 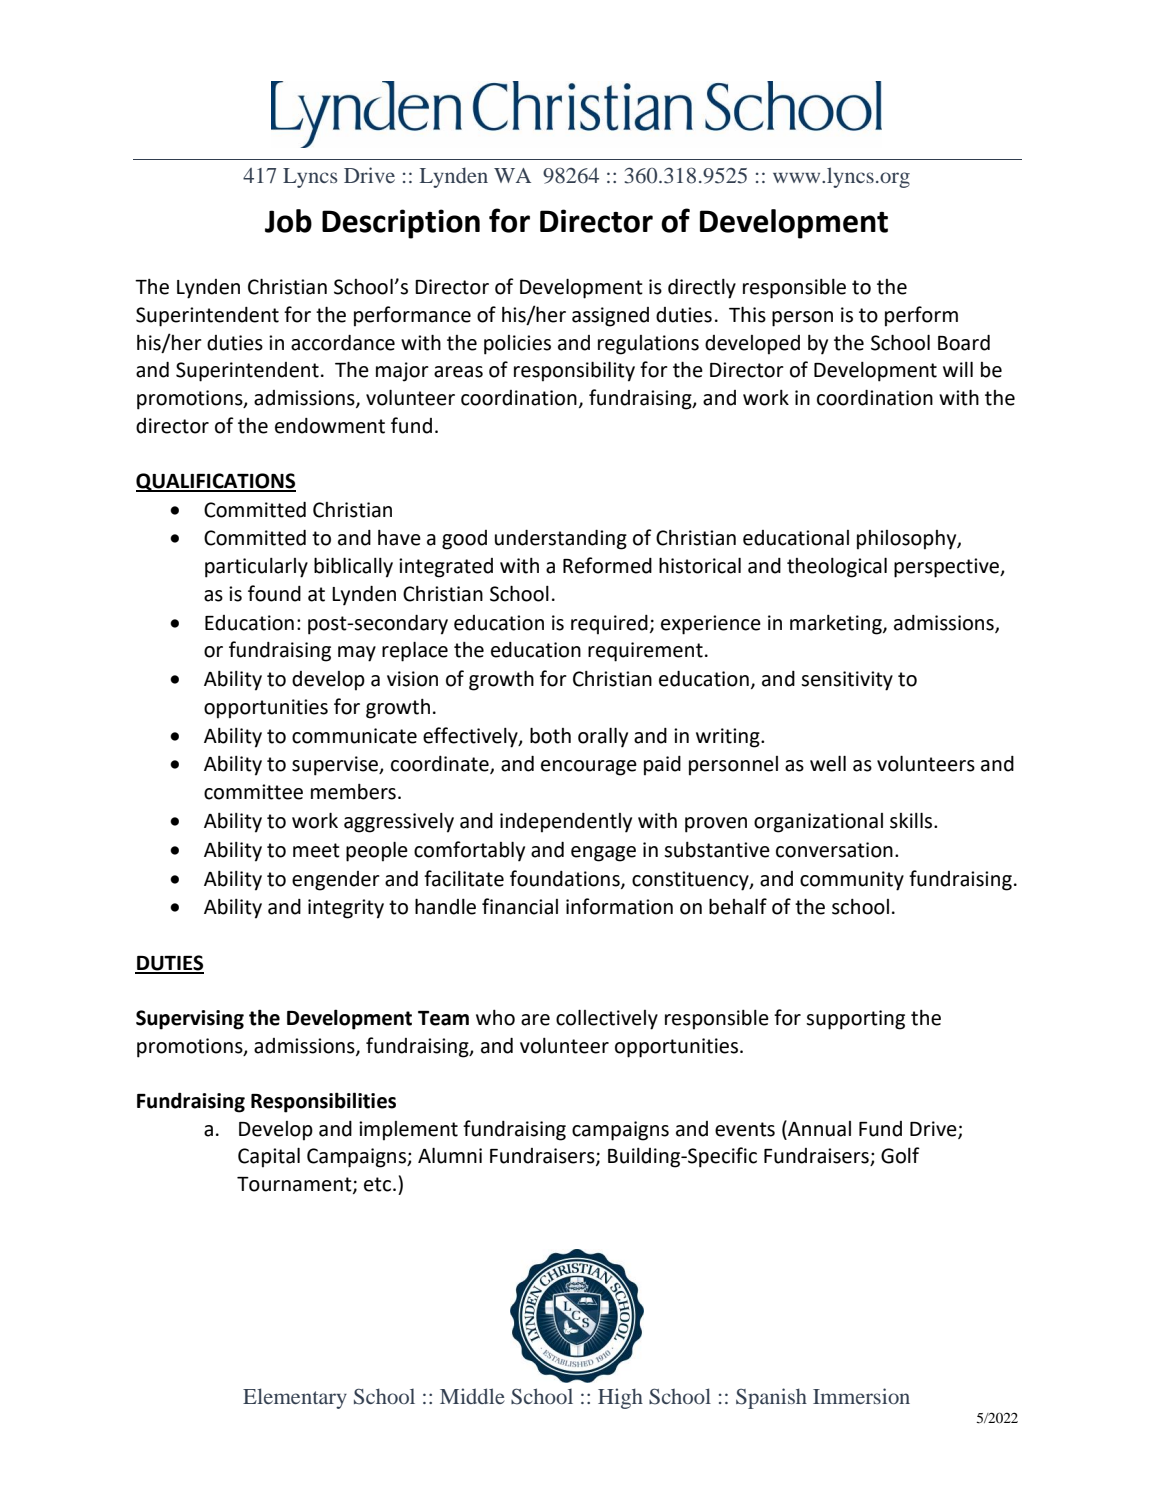 I want to click on required, so click(x=609, y=625).
